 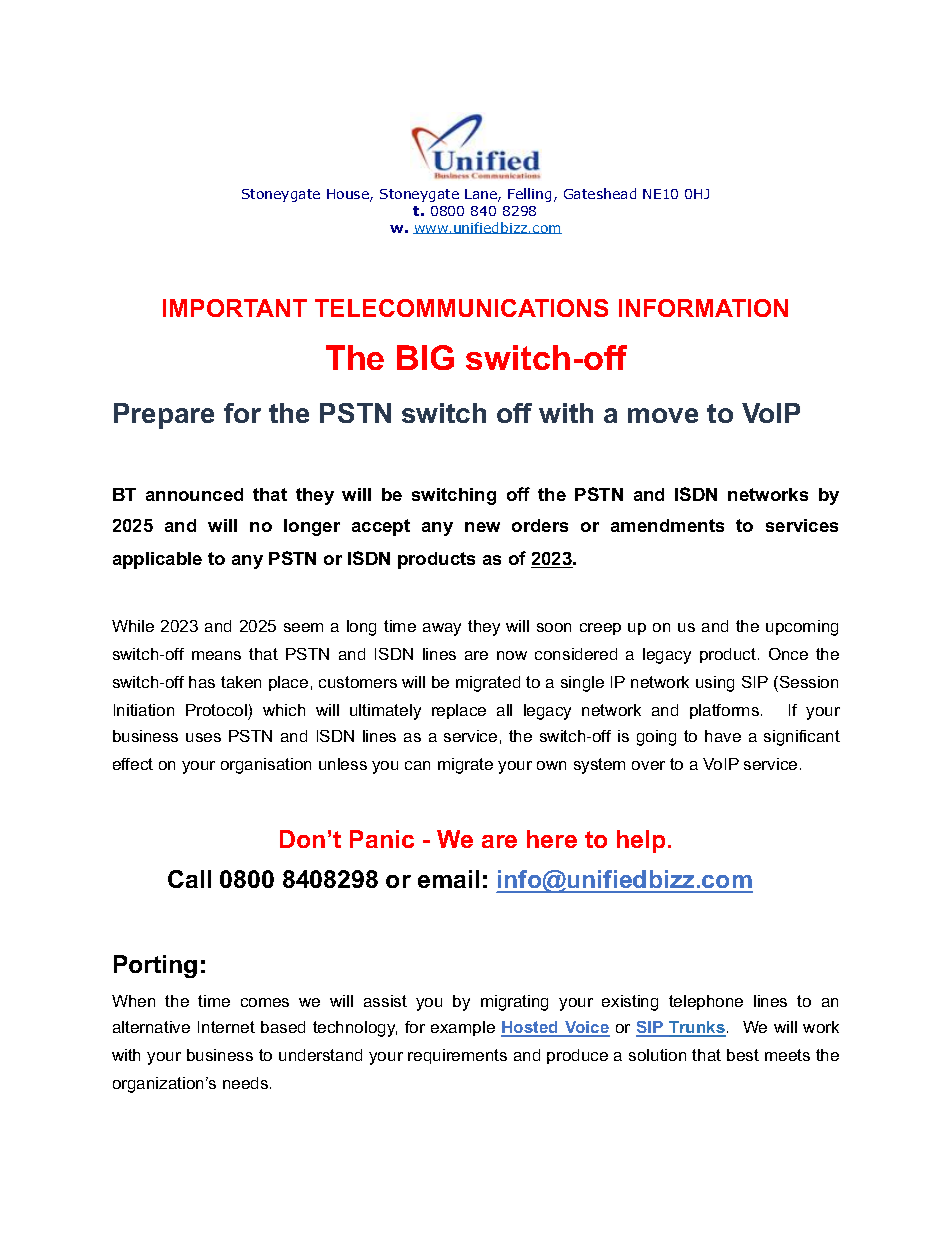 What do you see at coordinates (216, 655) in the screenshot?
I see `means` at bounding box center [216, 655].
